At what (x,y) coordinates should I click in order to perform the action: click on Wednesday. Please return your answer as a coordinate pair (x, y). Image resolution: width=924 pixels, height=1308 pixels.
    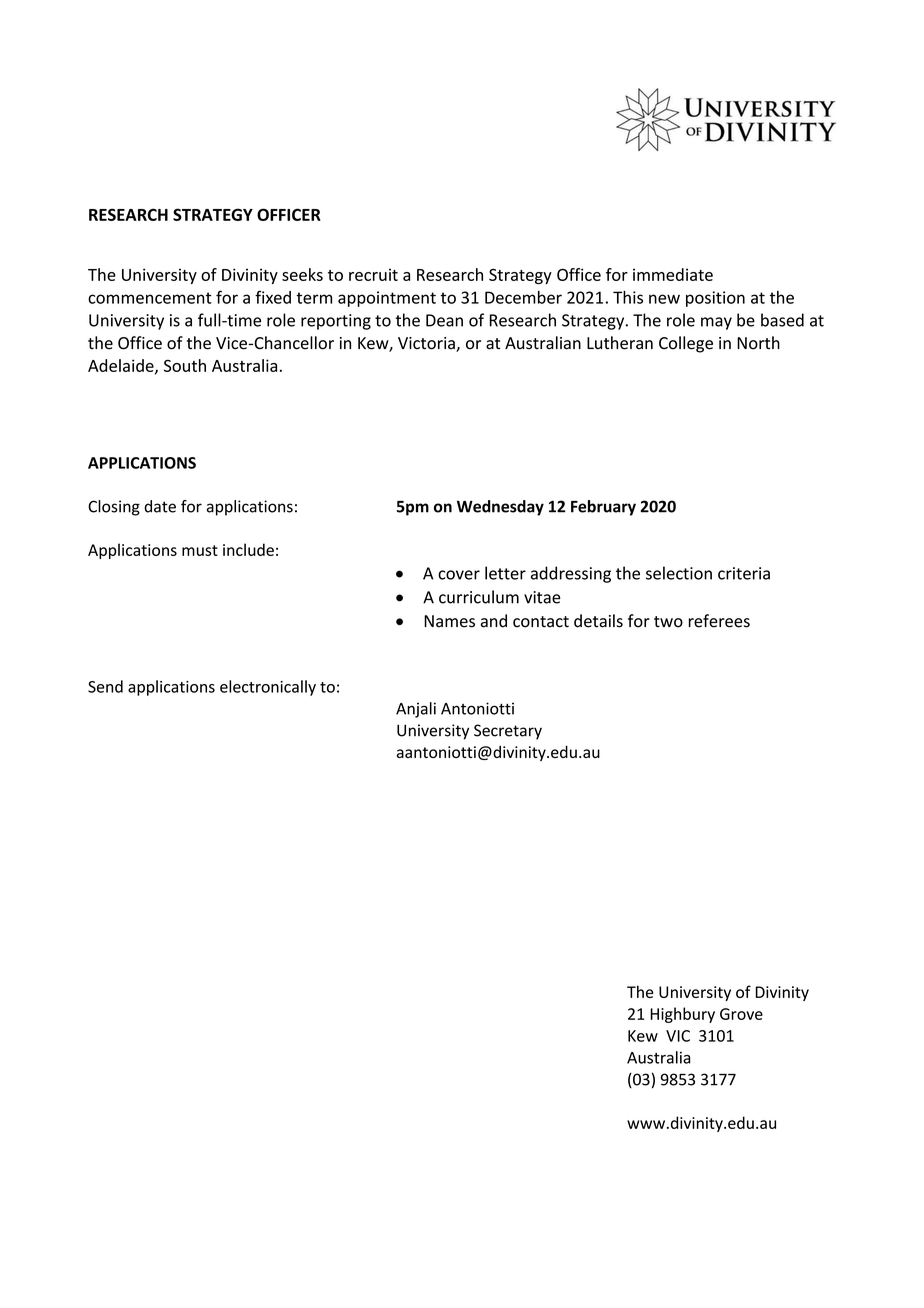
    Looking at the image, I should click on (500, 508).
